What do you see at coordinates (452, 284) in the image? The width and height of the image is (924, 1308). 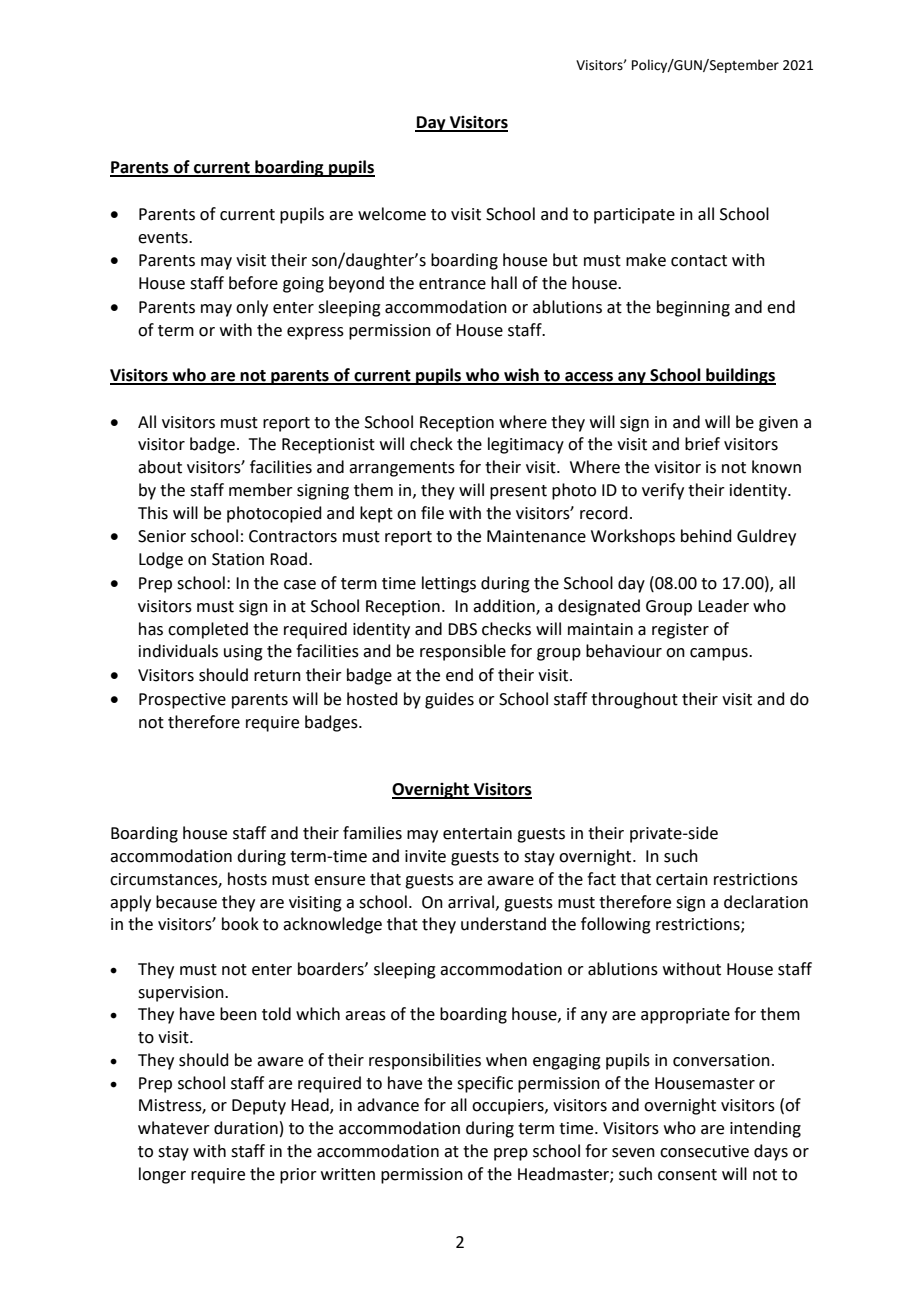 I see `entrance` at bounding box center [452, 284].
